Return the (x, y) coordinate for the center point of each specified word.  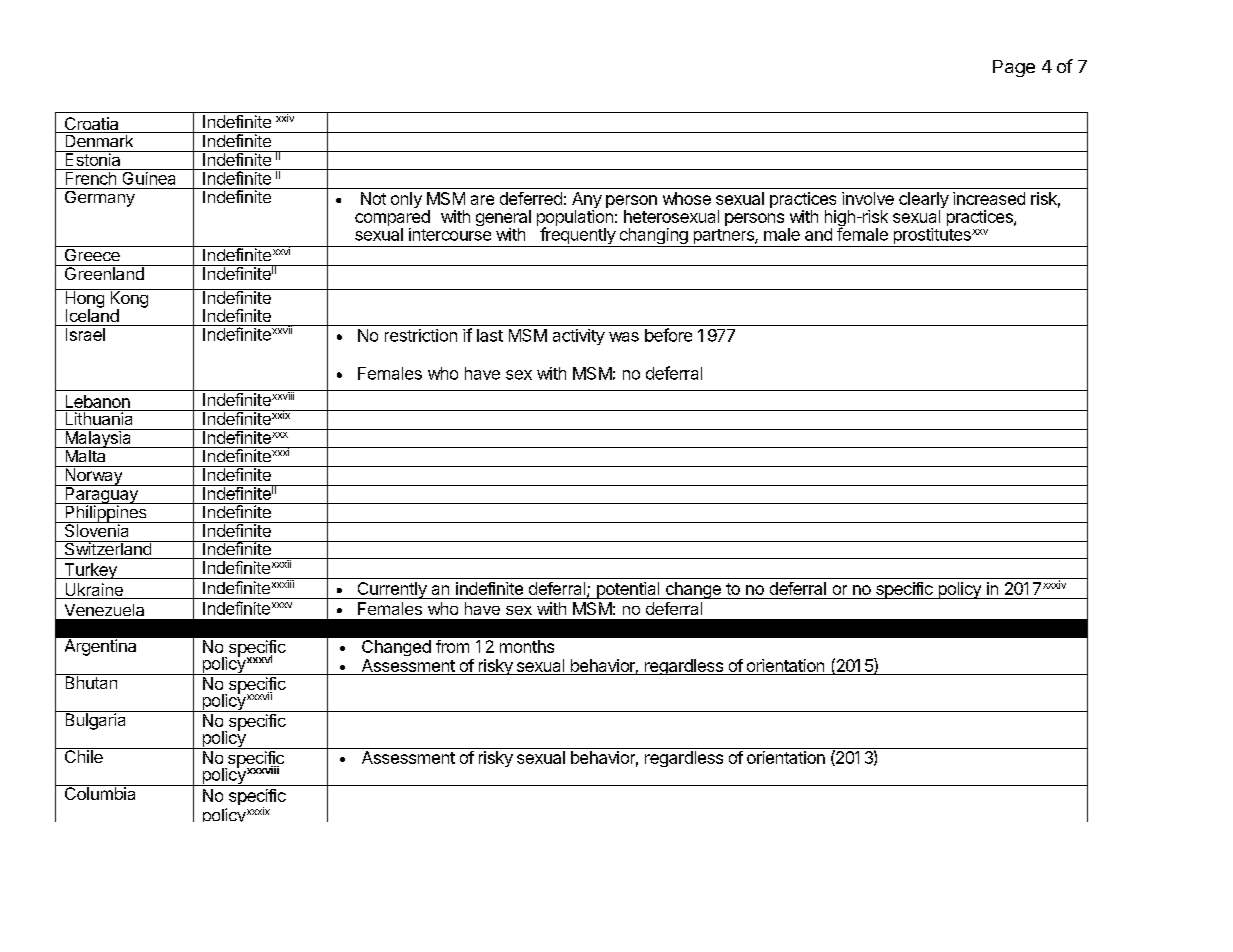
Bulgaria (96, 720)
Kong (129, 299)
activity (579, 337)
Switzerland (107, 548)
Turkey (90, 571)
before (668, 335)
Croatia (91, 125)
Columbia (100, 792)
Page (1014, 68)
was (624, 337)
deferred (531, 198)
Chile (83, 755)
